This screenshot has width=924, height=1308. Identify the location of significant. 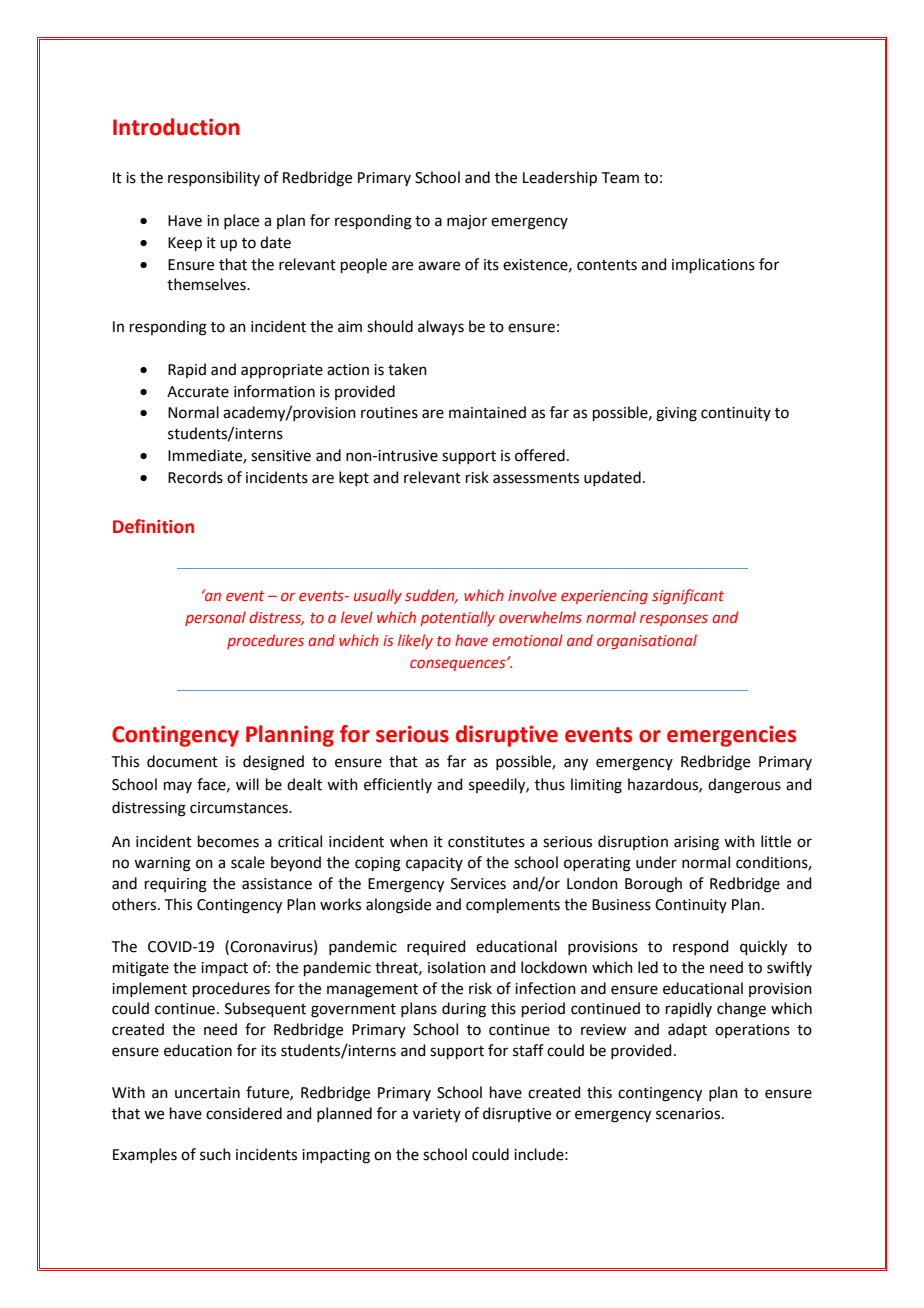
(688, 596).
